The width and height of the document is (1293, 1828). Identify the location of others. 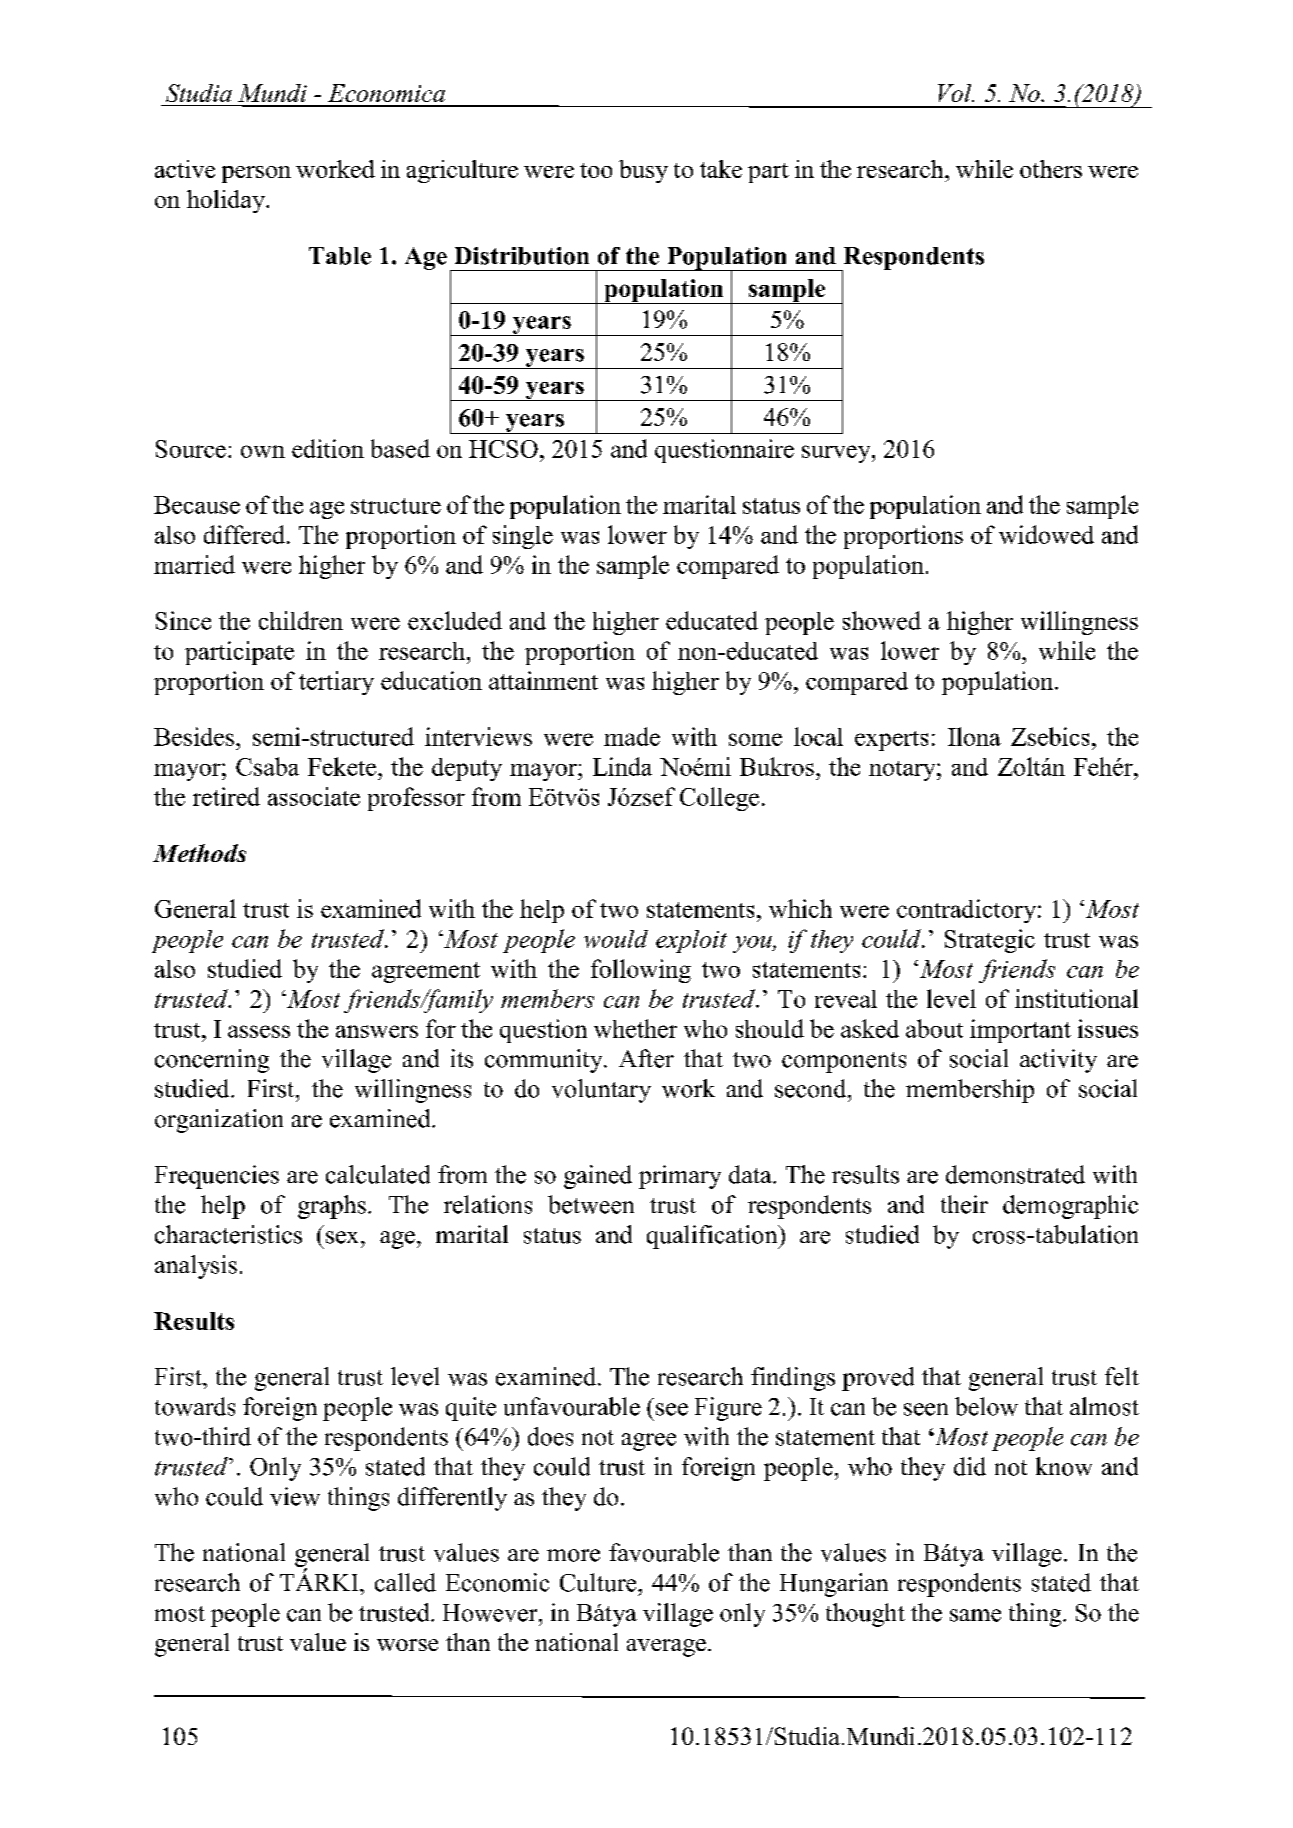
(1051, 169).
